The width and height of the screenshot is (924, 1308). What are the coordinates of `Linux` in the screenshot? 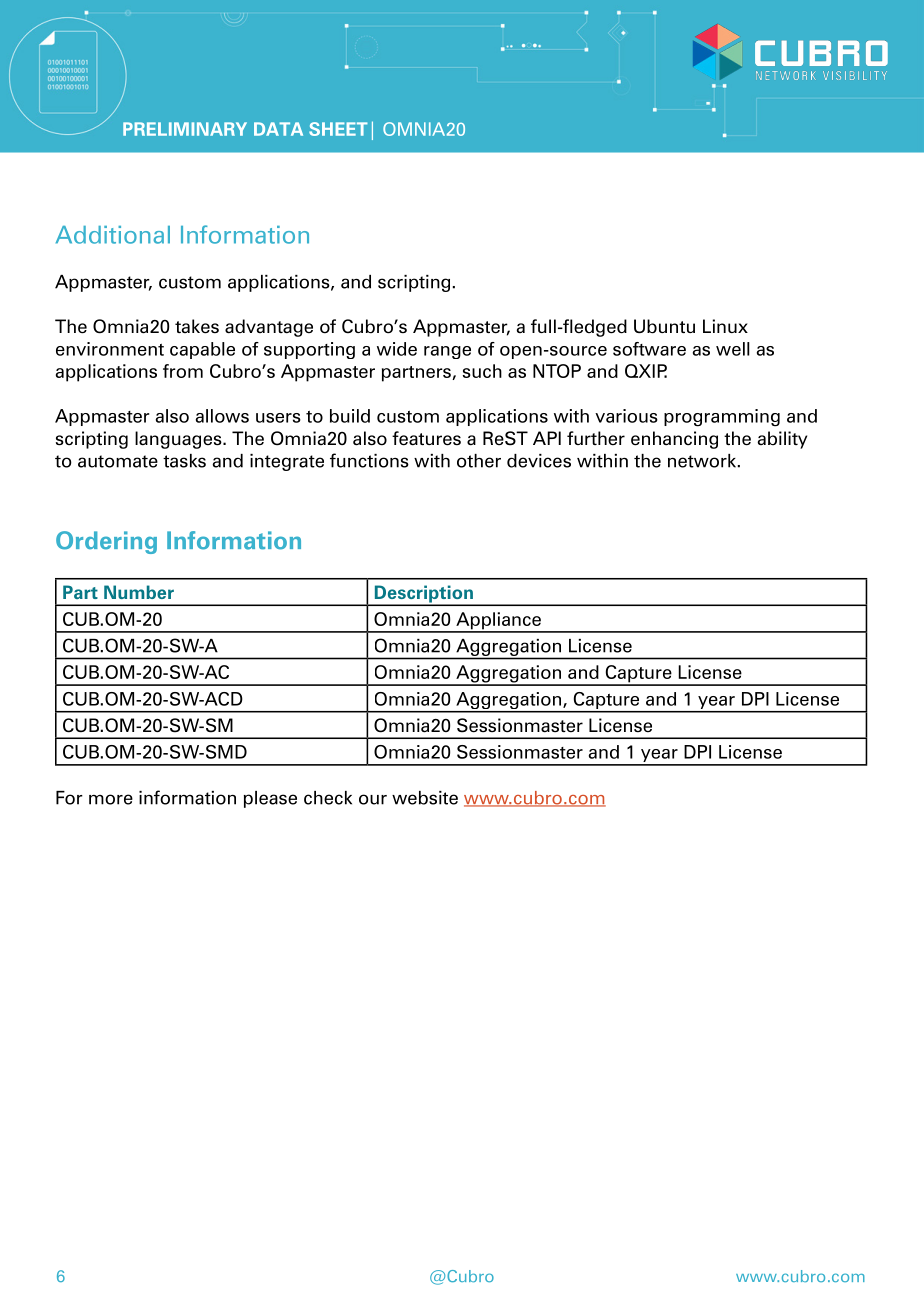 It's located at (725, 326).
